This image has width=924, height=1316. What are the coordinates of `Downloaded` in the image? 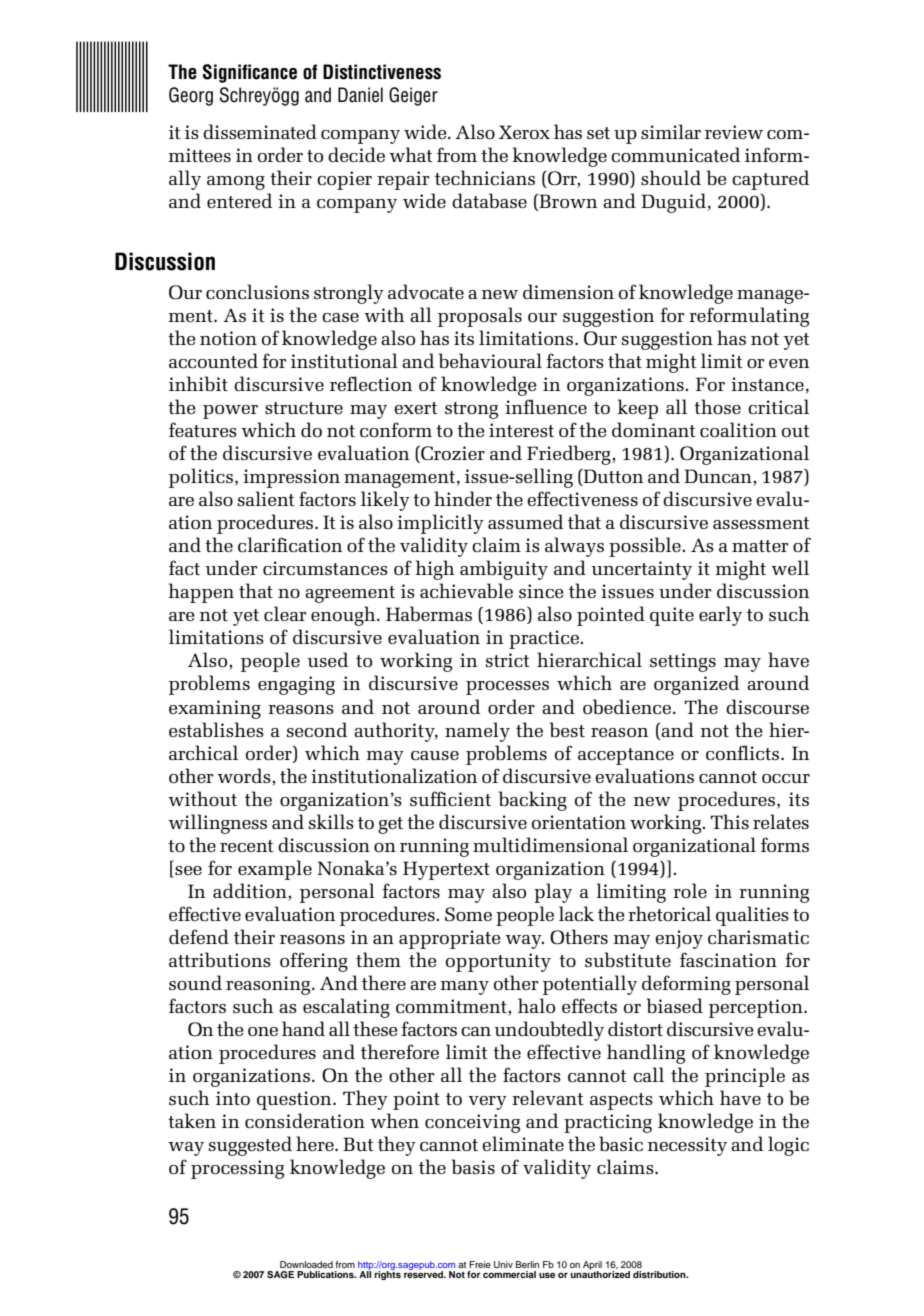 It's located at (306, 1264).
